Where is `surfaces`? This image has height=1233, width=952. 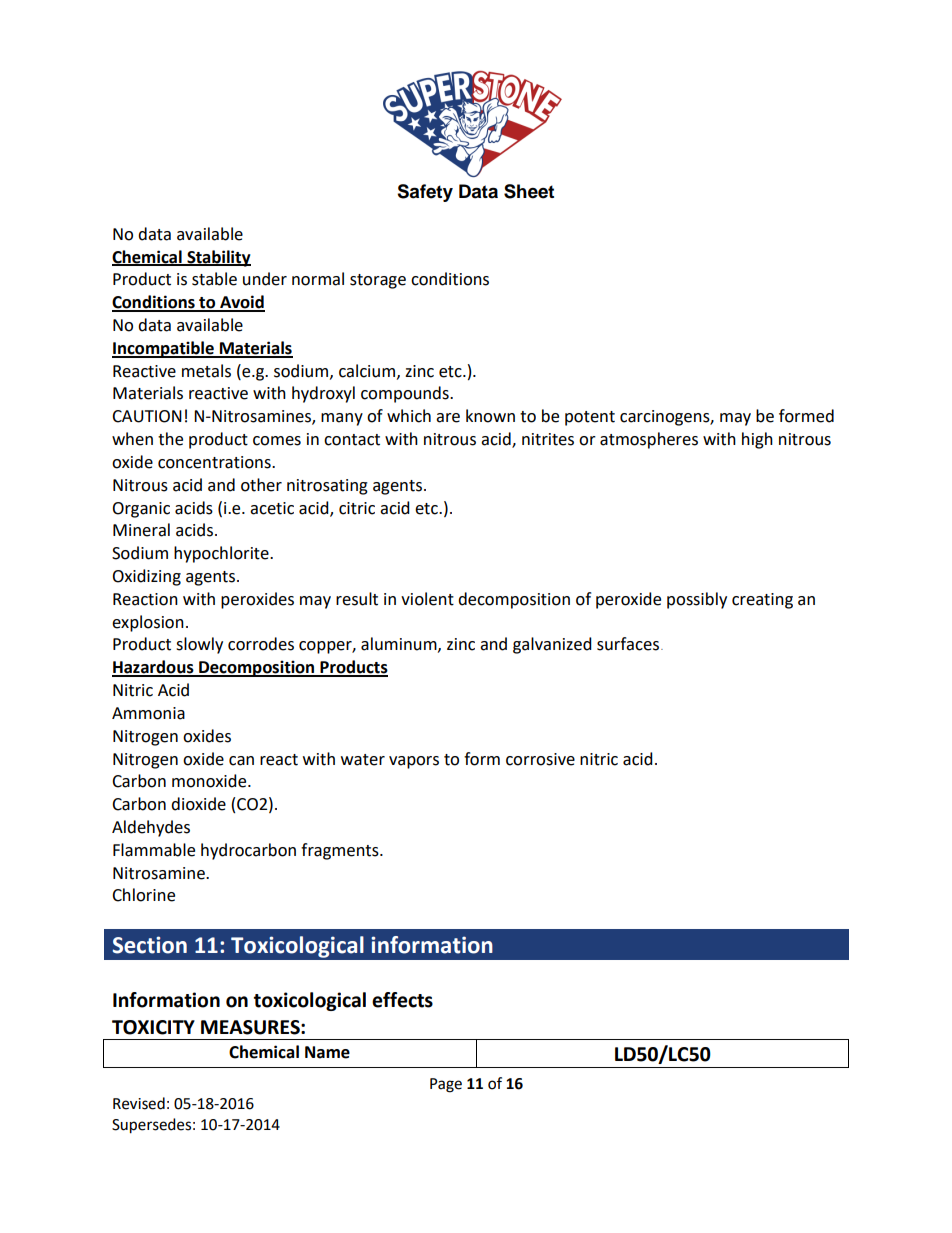 surfaces is located at coordinates (628, 644).
